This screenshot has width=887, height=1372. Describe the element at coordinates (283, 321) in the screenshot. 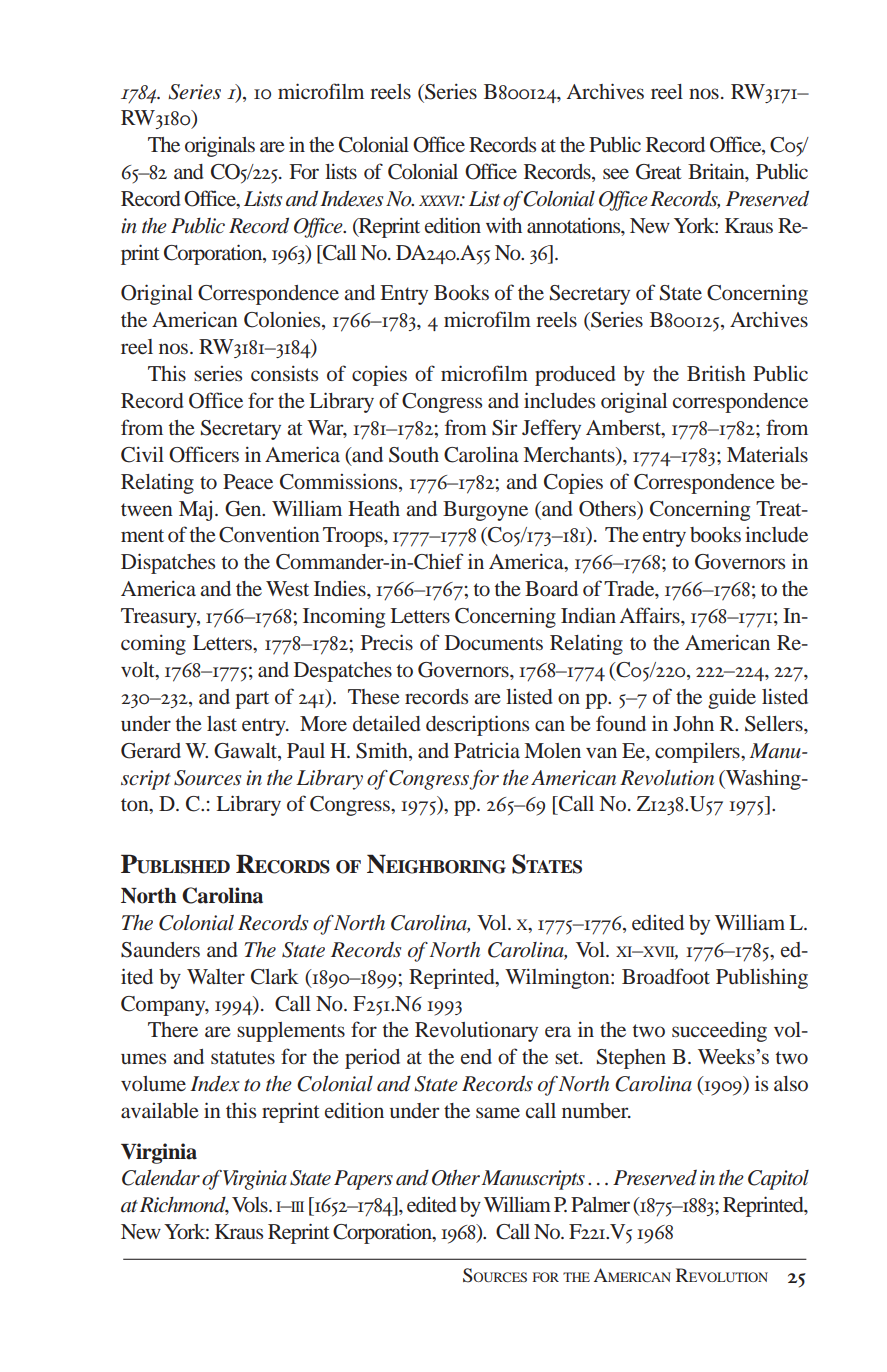

I see `Colonies` at that location.
